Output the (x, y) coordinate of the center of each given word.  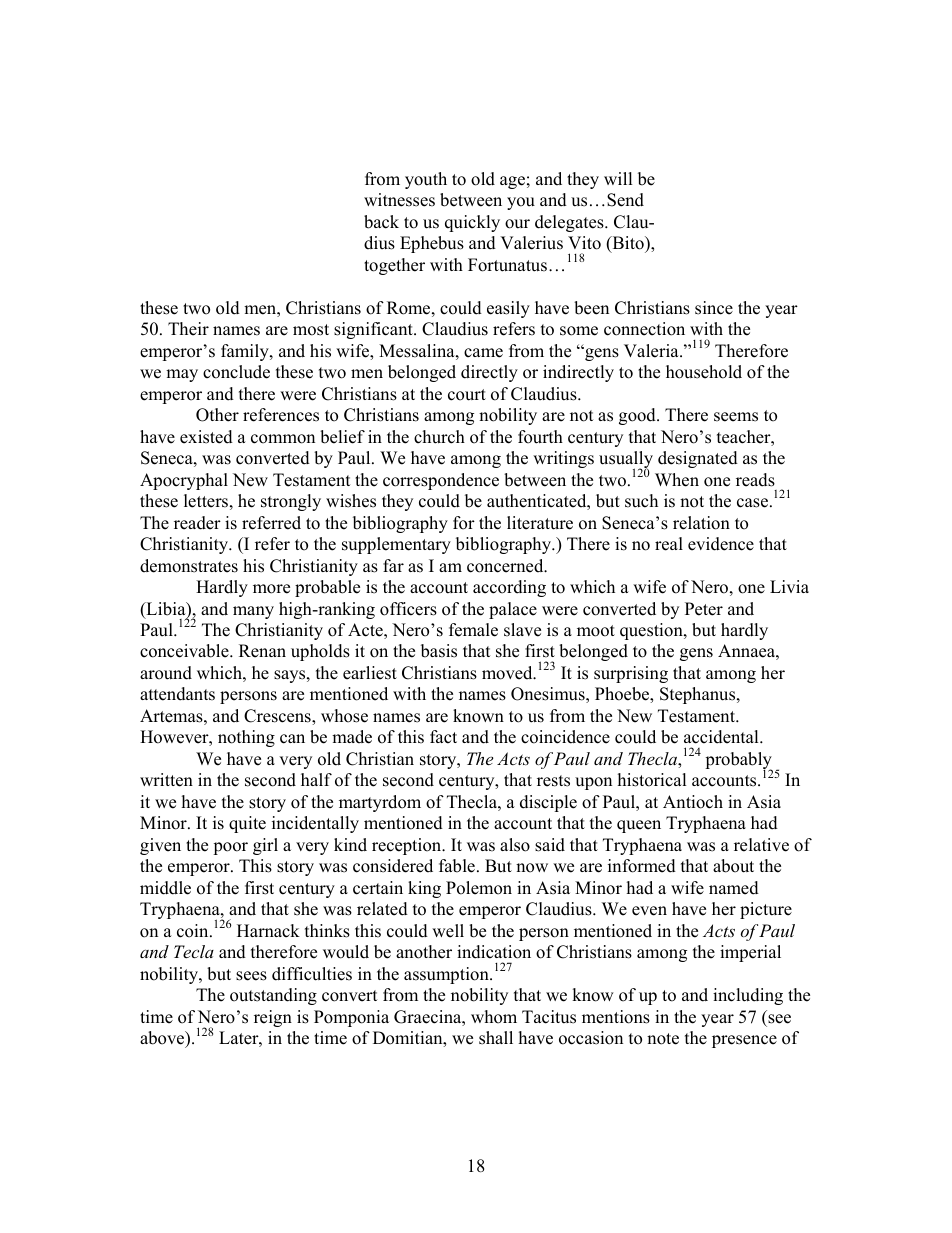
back (381, 222)
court (467, 395)
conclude (236, 372)
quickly (472, 223)
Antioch (693, 802)
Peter (704, 609)
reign (273, 1018)
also (515, 845)
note (663, 1039)
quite (247, 824)
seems (736, 417)
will (618, 178)
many (253, 612)
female (473, 630)
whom (494, 1017)
